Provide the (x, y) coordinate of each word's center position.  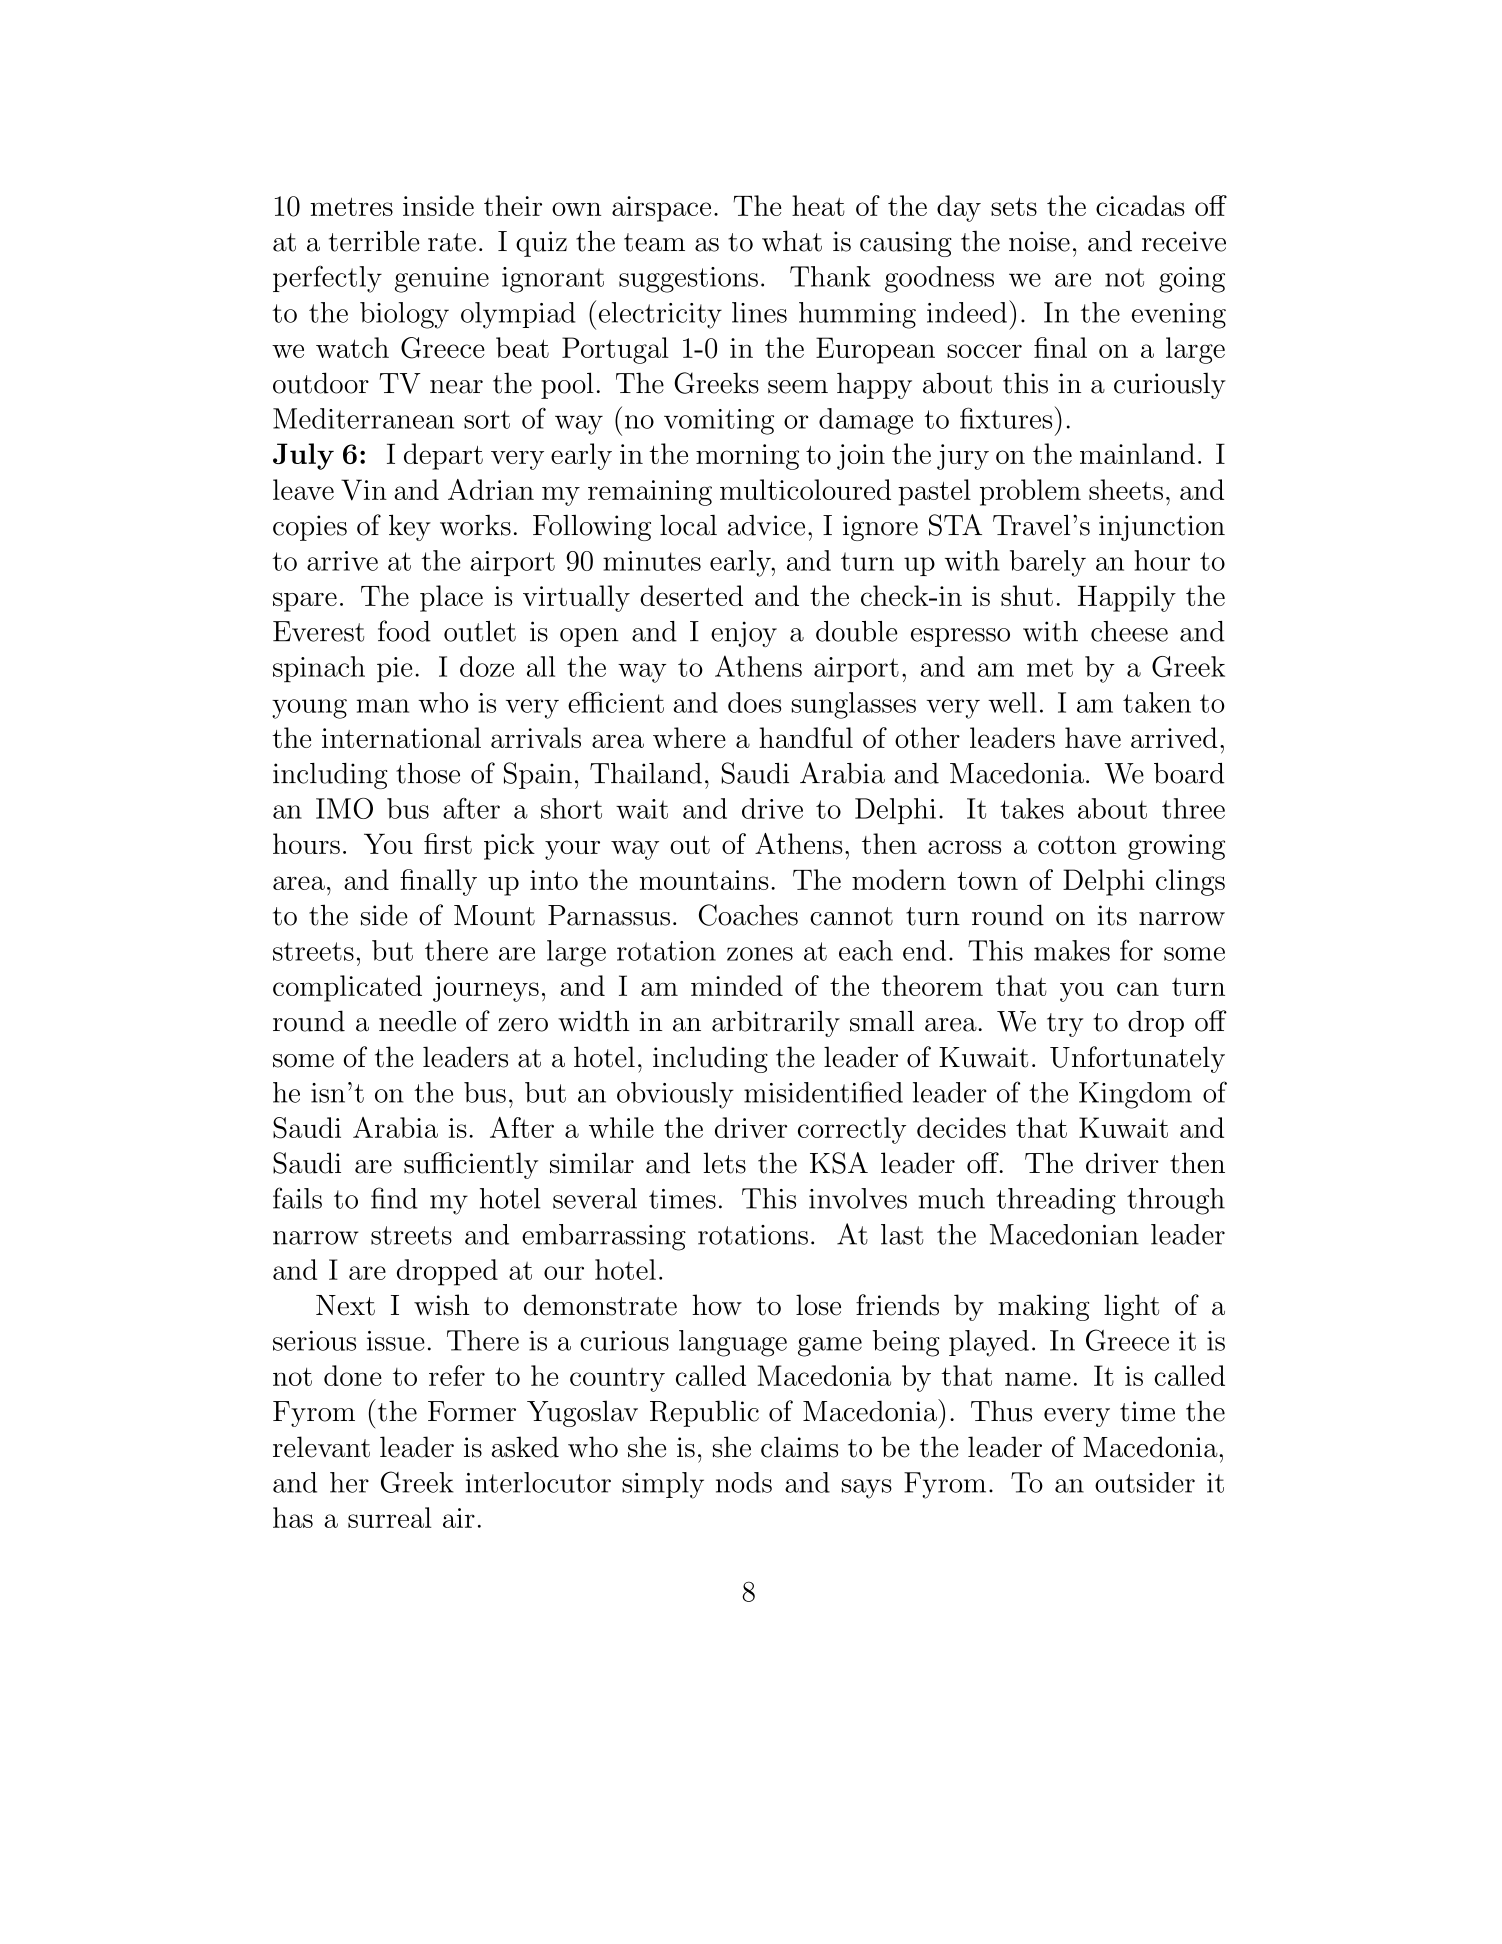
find (394, 1198)
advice (766, 525)
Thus (1001, 1411)
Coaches (748, 915)
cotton (1077, 845)
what (792, 241)
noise (1039, 241)
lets (724, 1163)
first (448, 843)
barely (1048, 563)
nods (744, 1482)
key (410, 527)
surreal (390, 1517)
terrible (374, 241)
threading (1056, 1201)
